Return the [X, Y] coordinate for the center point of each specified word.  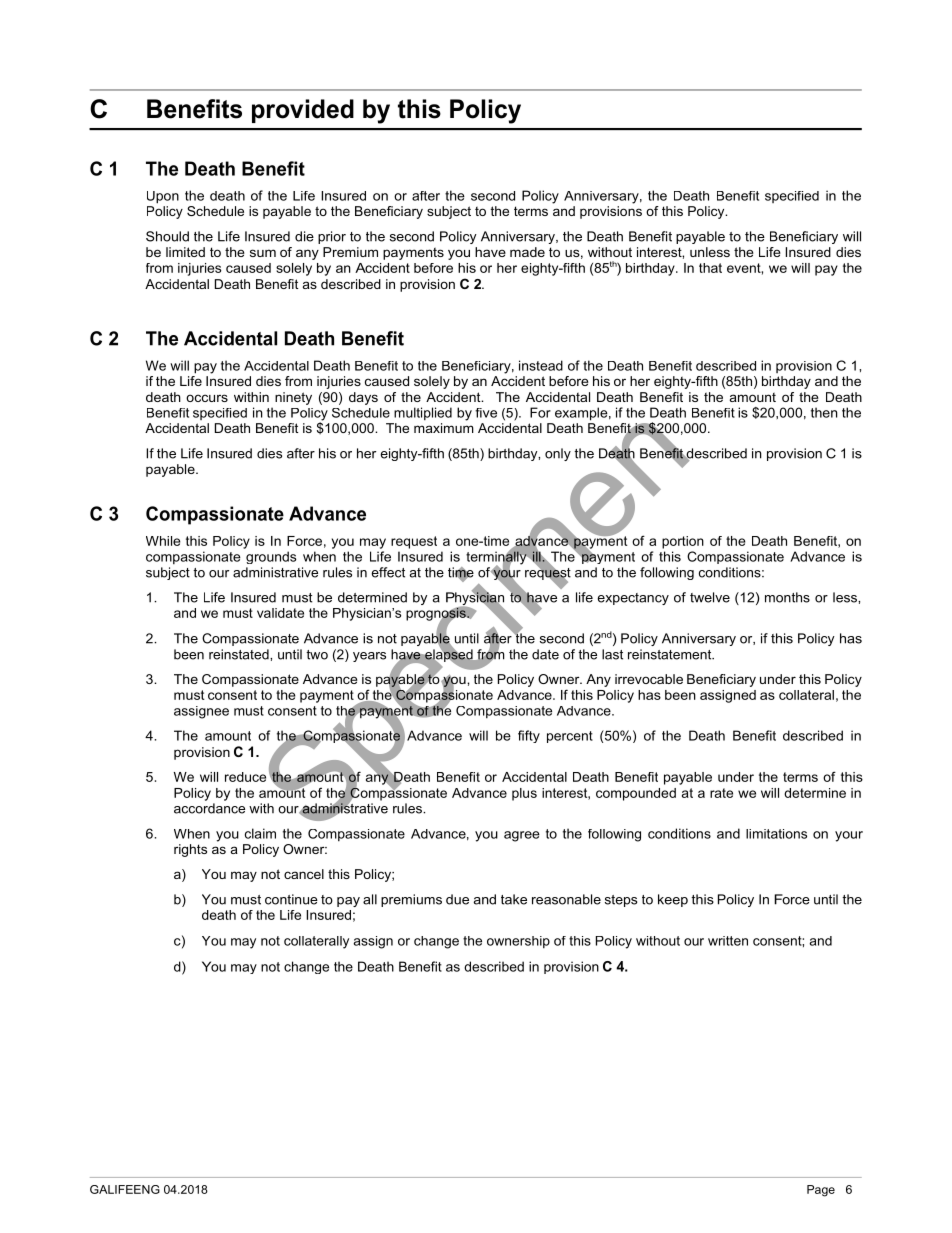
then [824, 412]
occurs [207, 398]
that [710, 268]
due [457, 899]
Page [821, 1191]
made [527, 252]
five [486, 413]
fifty [529, 736]
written [728, 941]
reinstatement [671, 654]
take [514, 899]
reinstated [240, 654]
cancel [304, 874]
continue [291, 899]
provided [303, 111]
